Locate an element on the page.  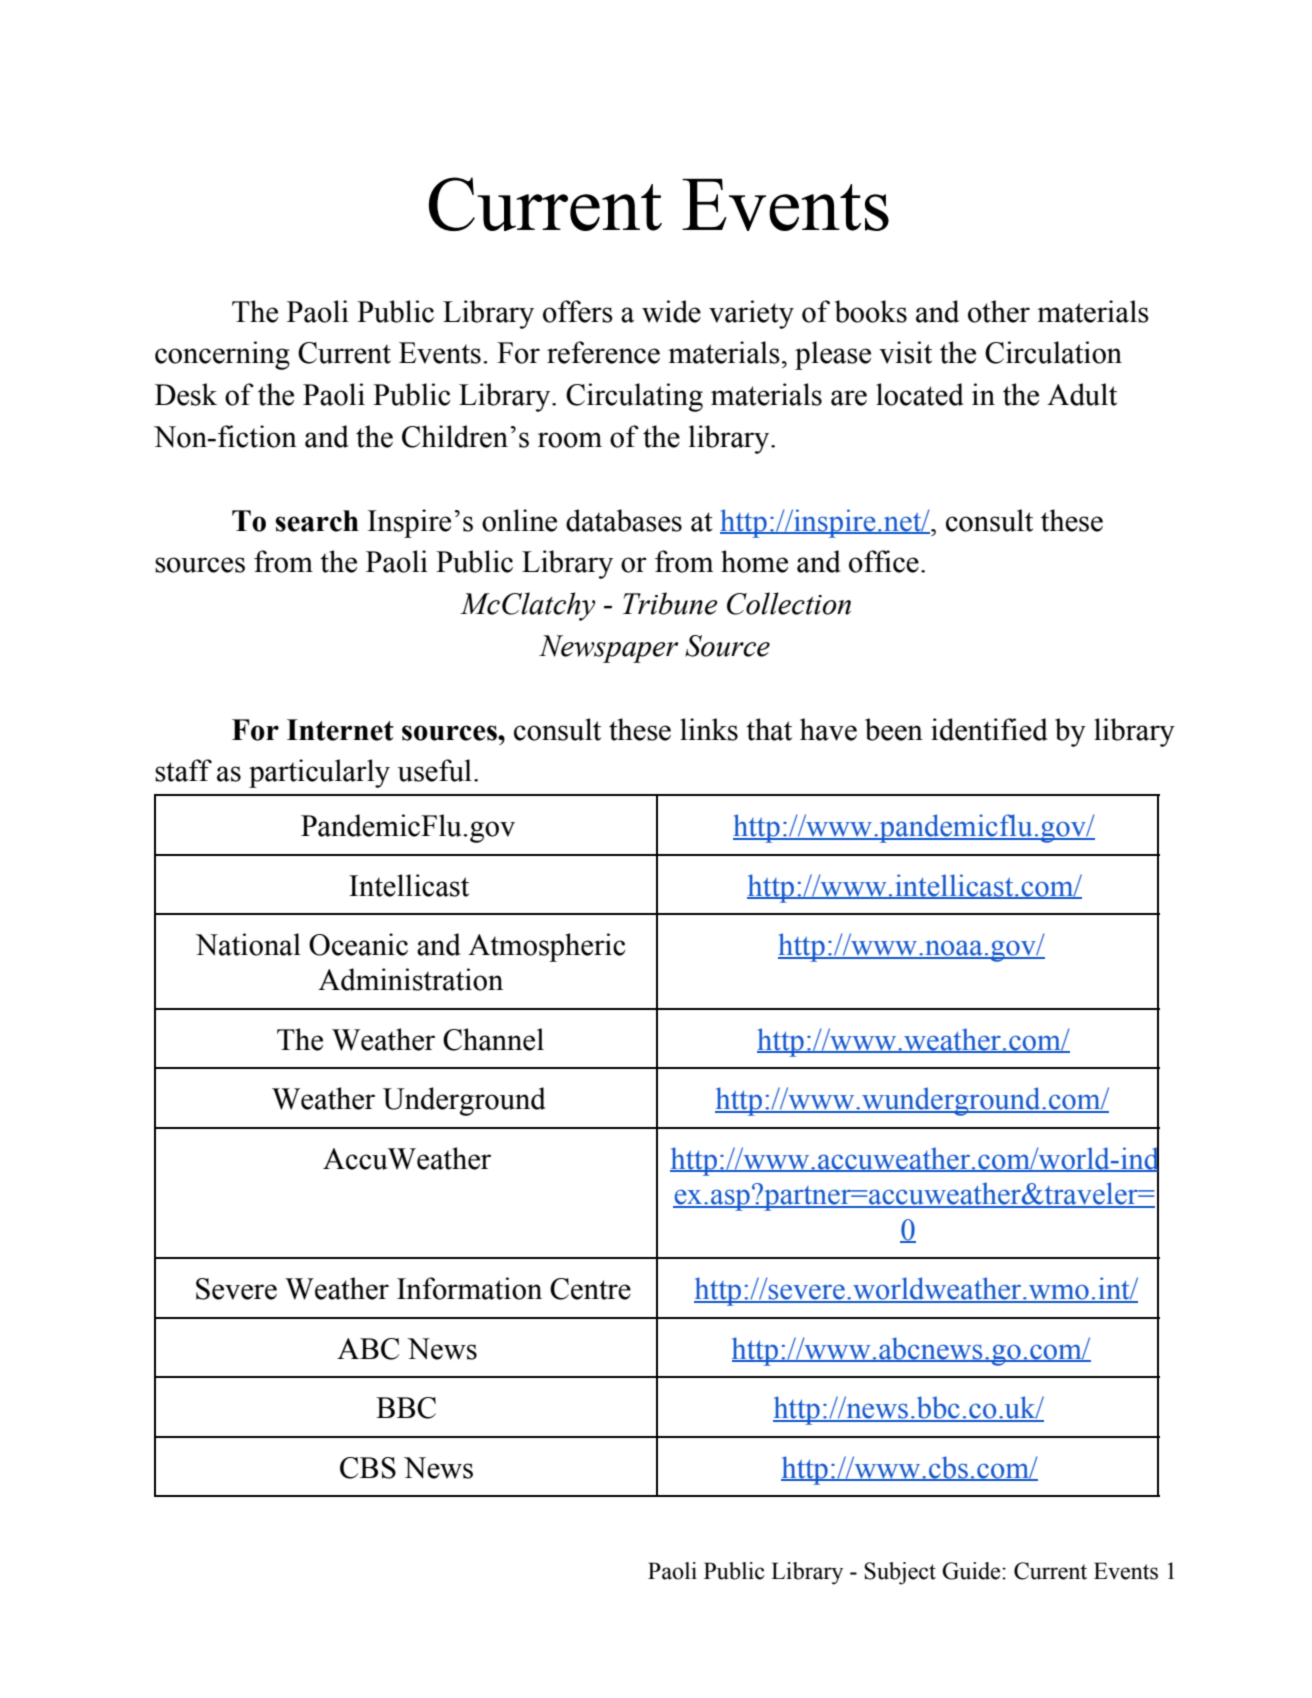
Atmospheric is located at coordinates (547, 947).
